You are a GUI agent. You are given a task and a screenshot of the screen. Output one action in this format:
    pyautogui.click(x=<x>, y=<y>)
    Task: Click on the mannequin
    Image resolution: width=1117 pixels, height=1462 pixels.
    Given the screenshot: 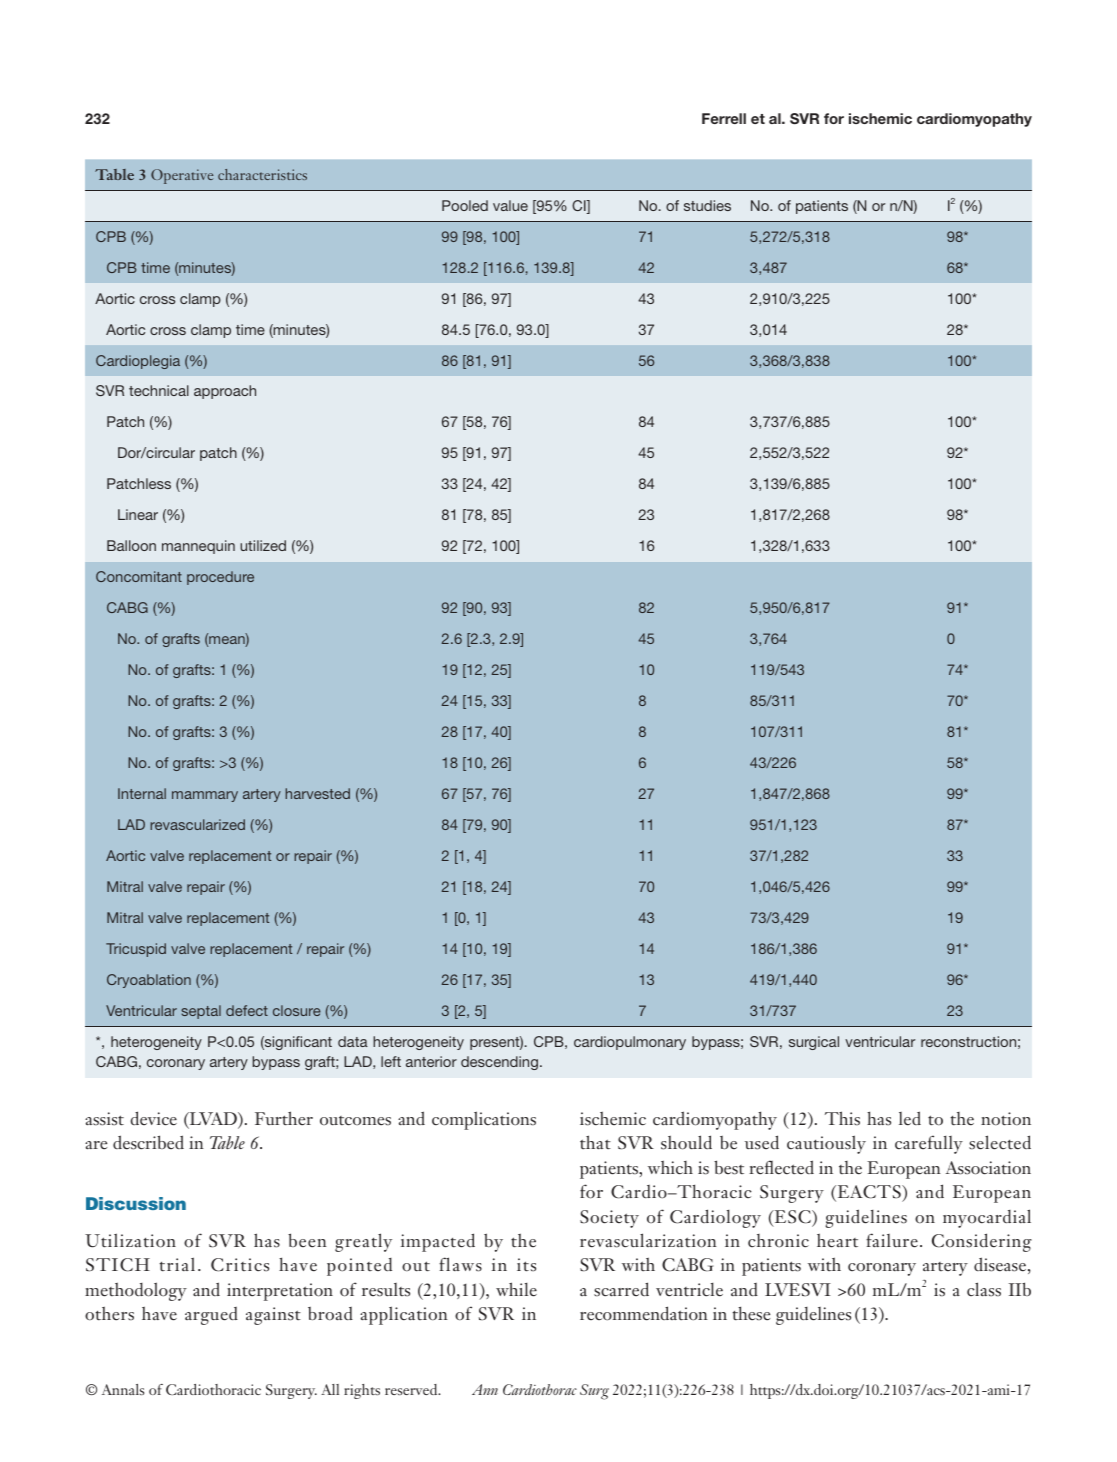 What is the action you would take?
    pyautogui.click(x=198, y=547)
